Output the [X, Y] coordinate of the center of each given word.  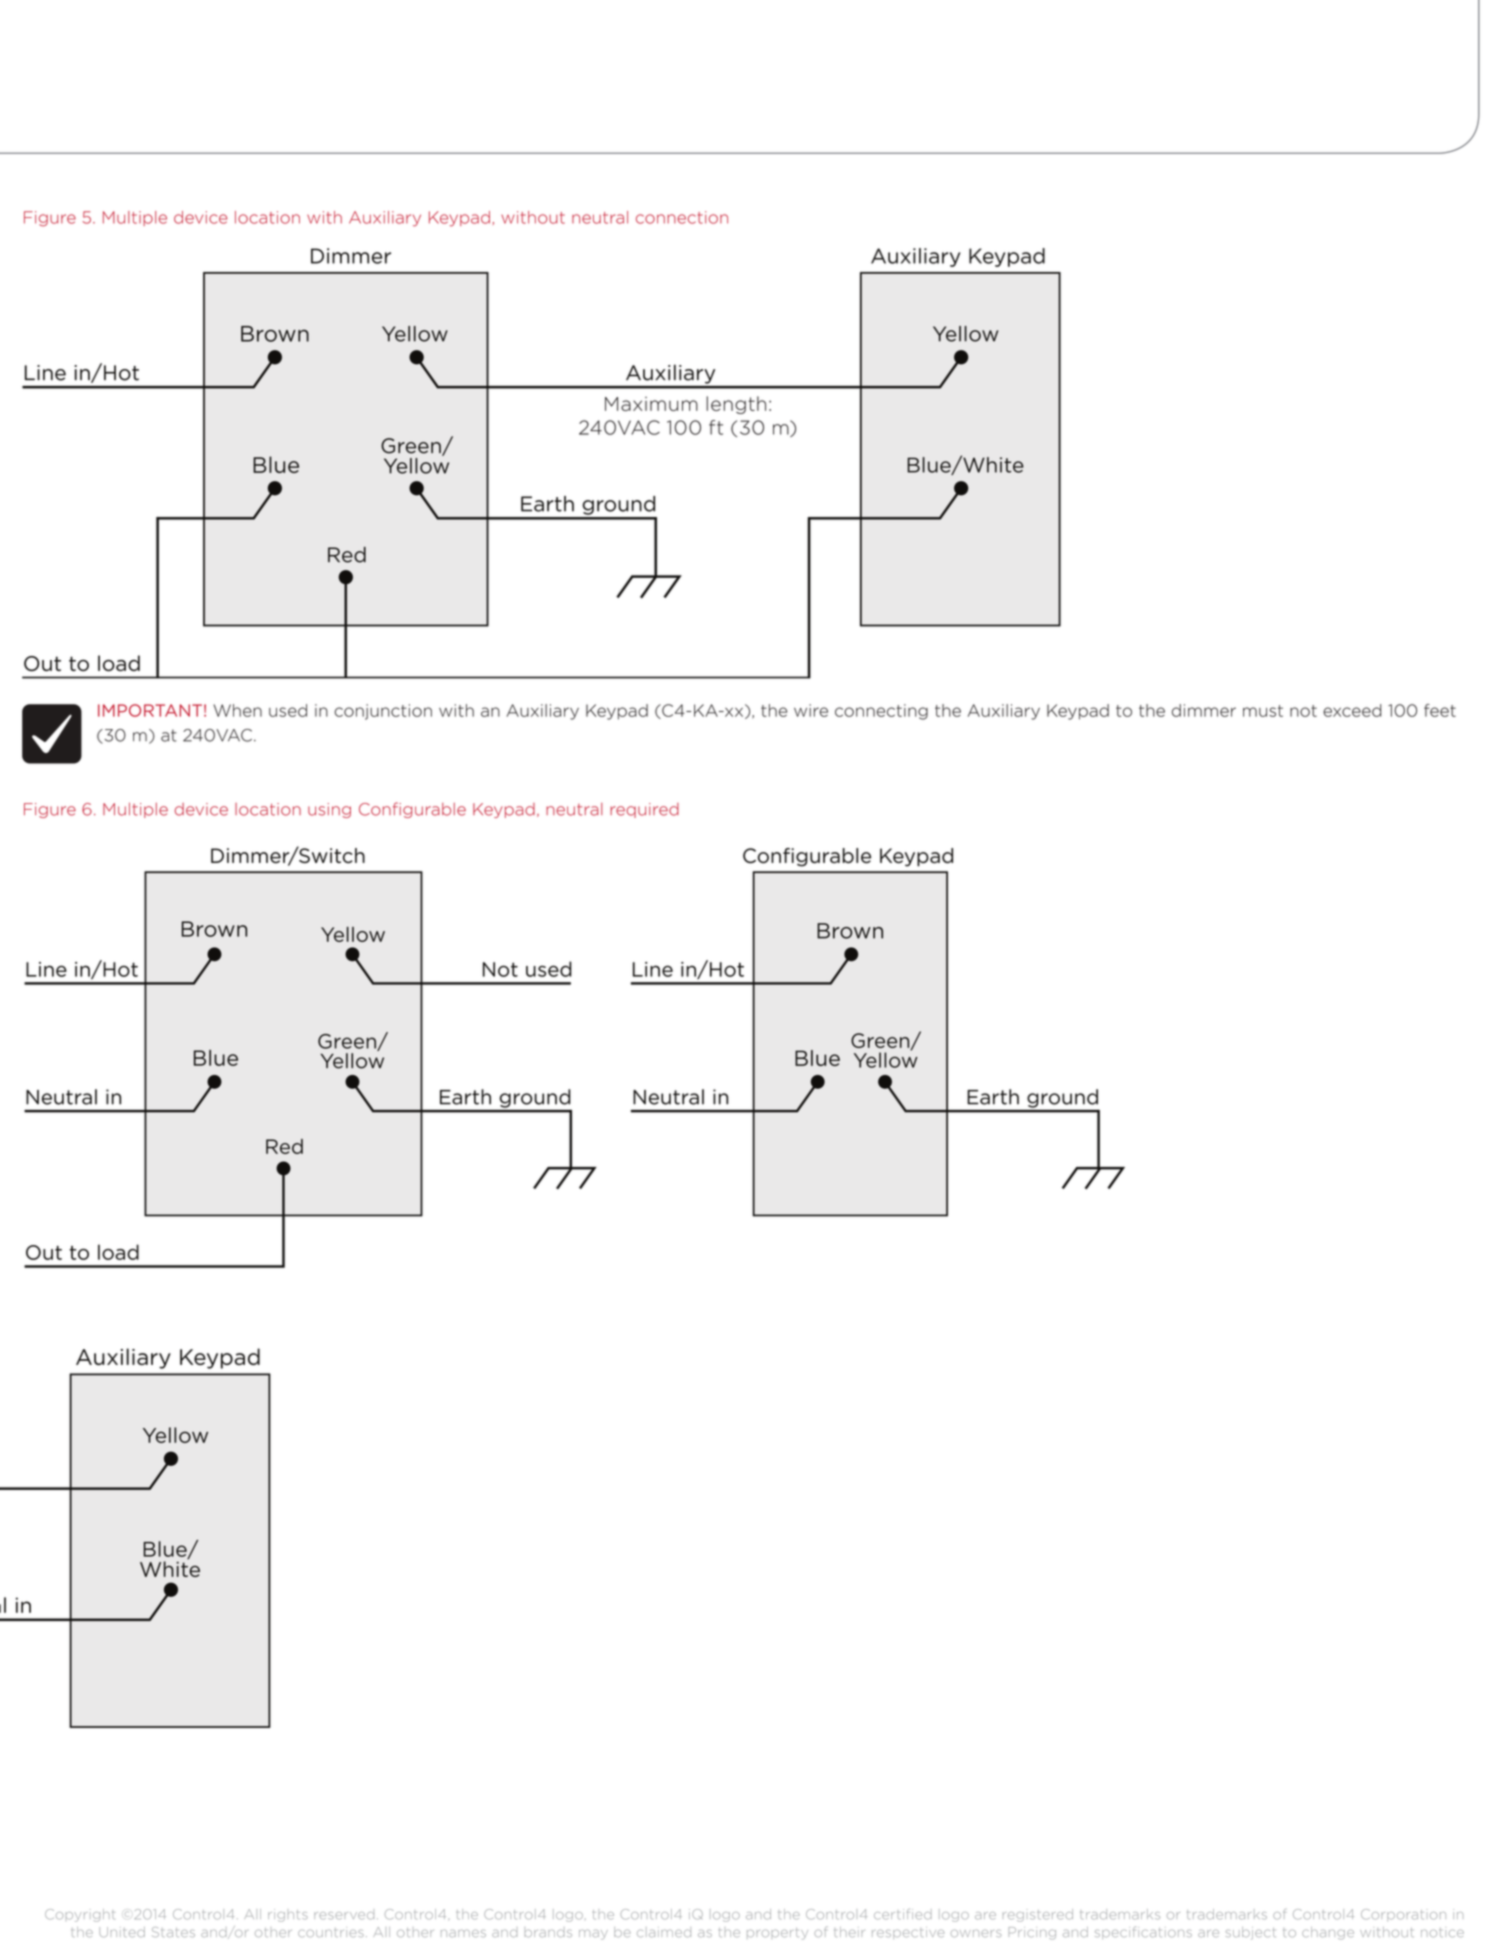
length [736, 405]
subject [1250, 1933]
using [329, 810]
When [238, 710]
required [644, 810]
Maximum [651, 404]
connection [682, 217]
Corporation [1403, 1915]
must [1263, 711]
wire [811, 710]
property [777, 1934]
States [173, 1932]
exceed [1352, 710]
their [849, 1932]
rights [288, 1915]
